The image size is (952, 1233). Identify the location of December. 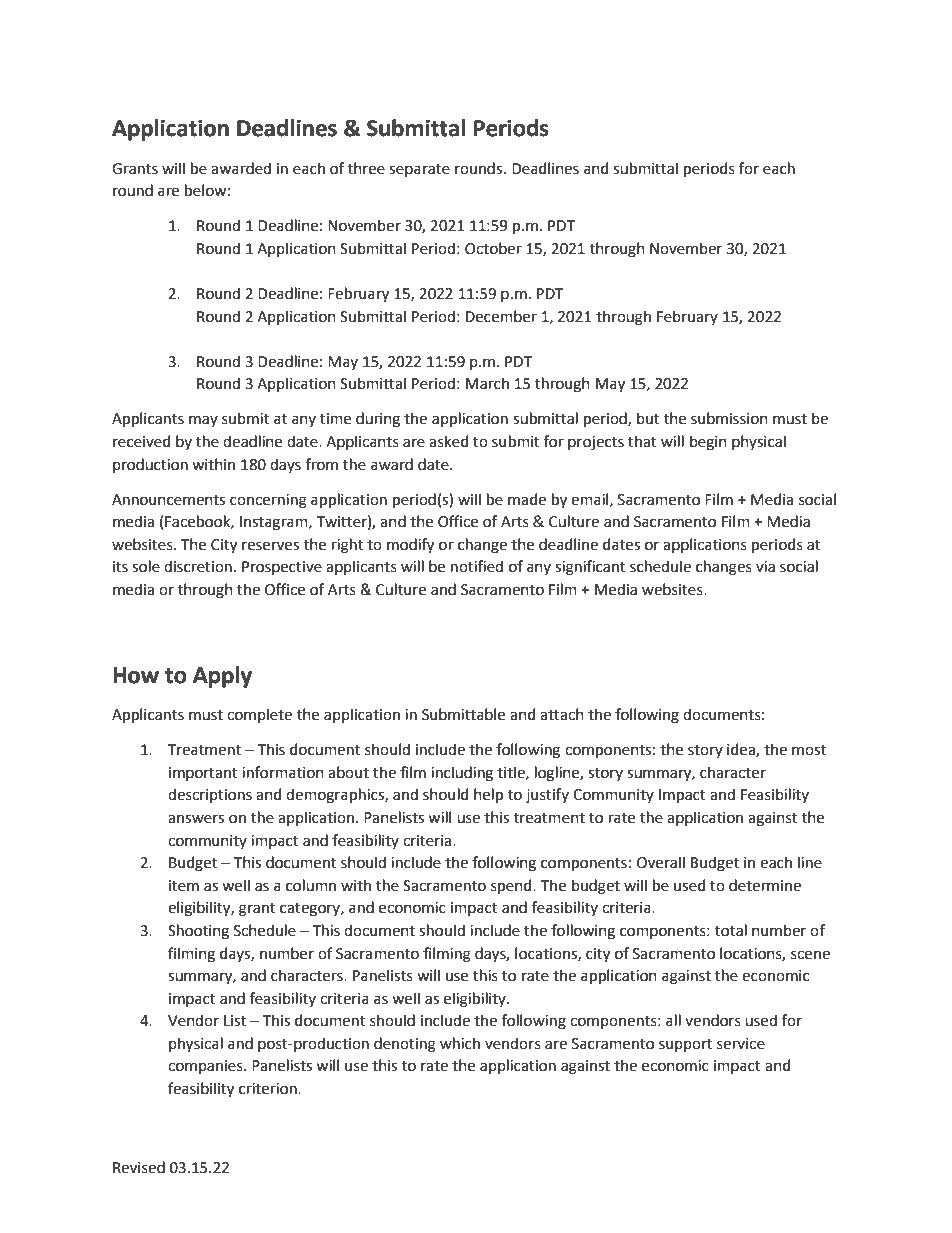
(501, 316).
